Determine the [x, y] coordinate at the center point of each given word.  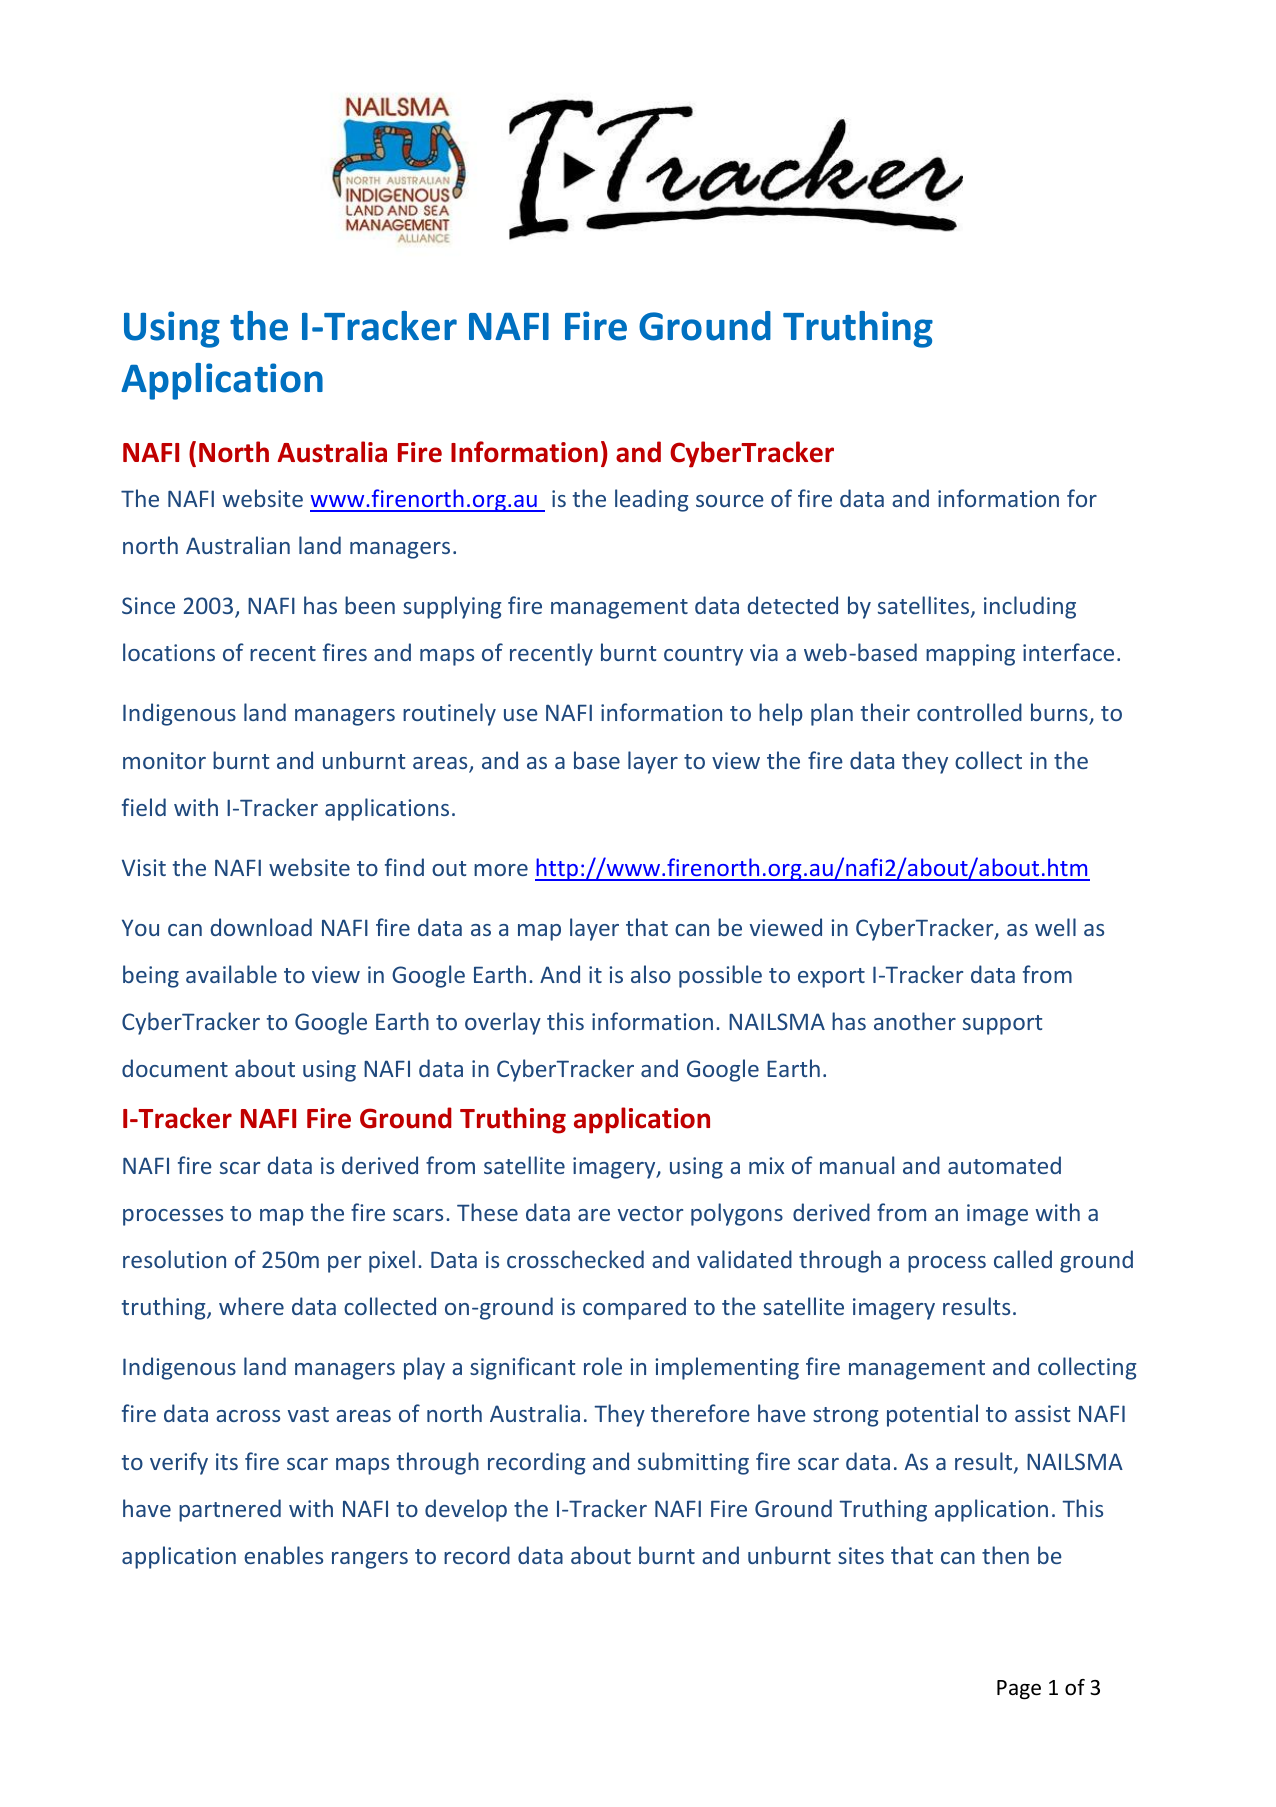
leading [651, 500]
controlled [969, 712]
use [521, 715]
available [231, 974]
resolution [174, 1259]
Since [148, 605]
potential [932, 1415]
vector [650, 1213]
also [651, 974]
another [915, 1021]
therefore [700, 1413]
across [248, 1416]
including [1030, 607]
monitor [164, 760]
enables [283, 1555]
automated [1004, 1165]
